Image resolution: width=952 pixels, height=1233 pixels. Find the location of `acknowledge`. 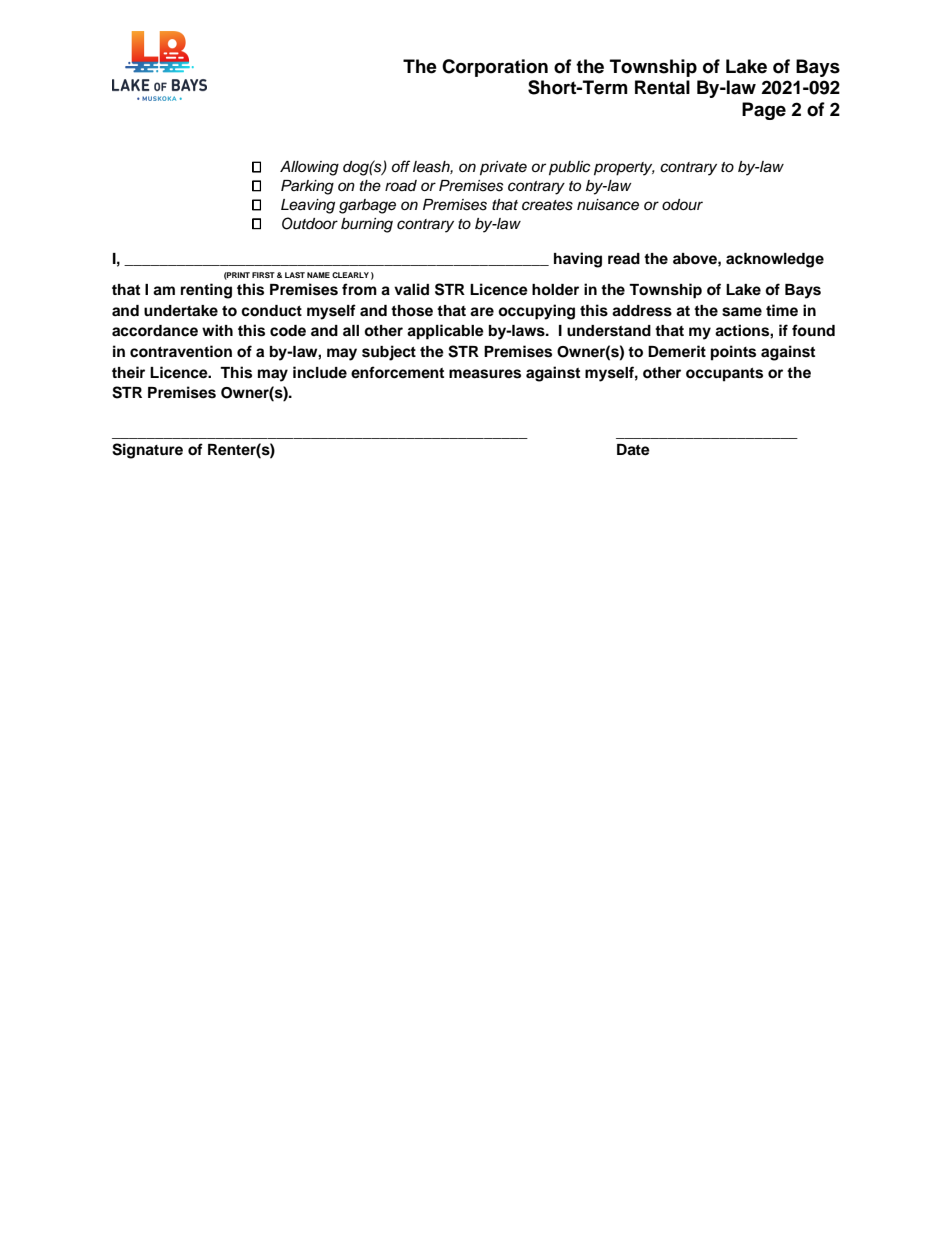

acknowledge is located at coordinates (775, 260).
